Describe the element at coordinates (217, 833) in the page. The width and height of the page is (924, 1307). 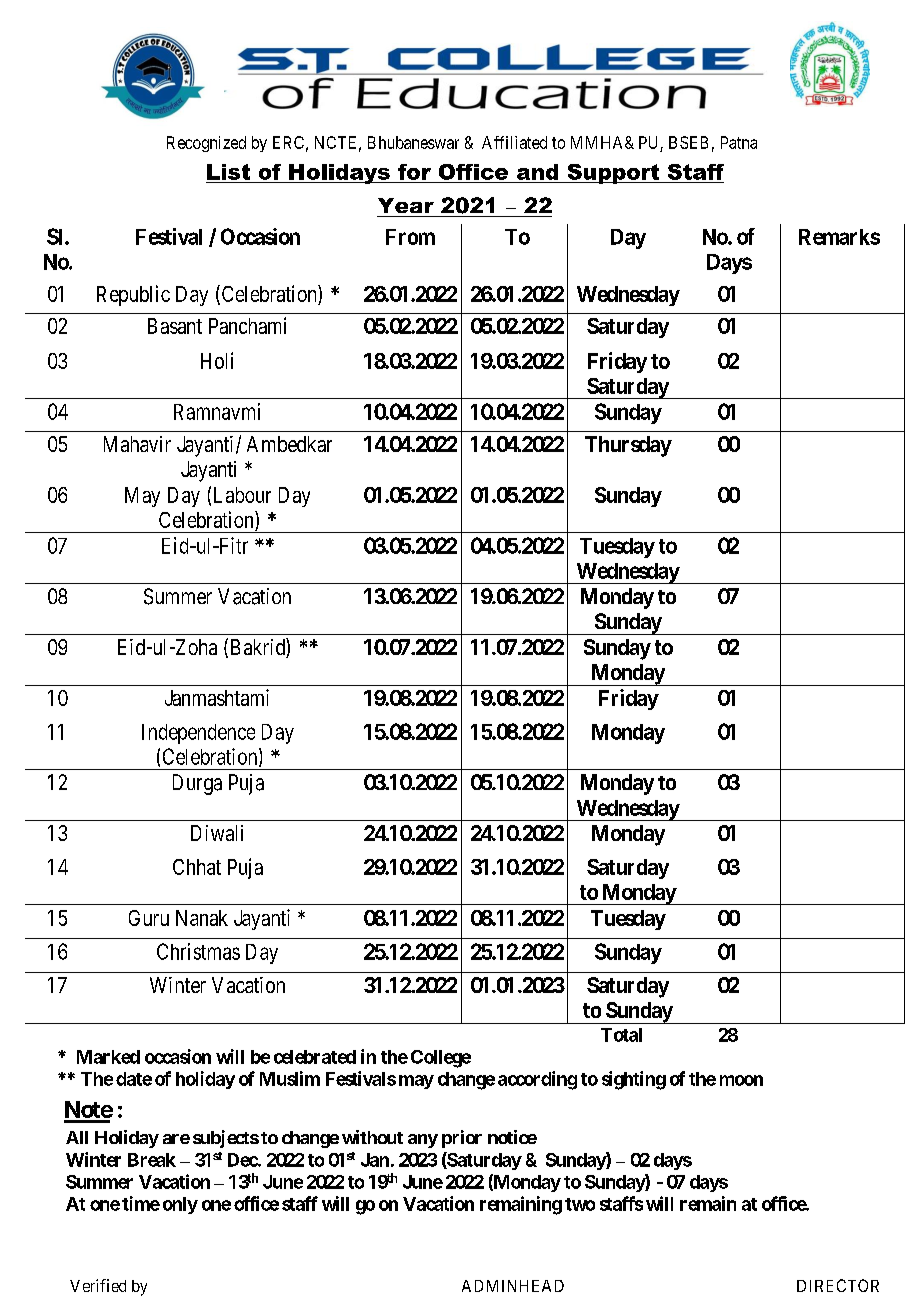
I see `Diwali` at that location.
